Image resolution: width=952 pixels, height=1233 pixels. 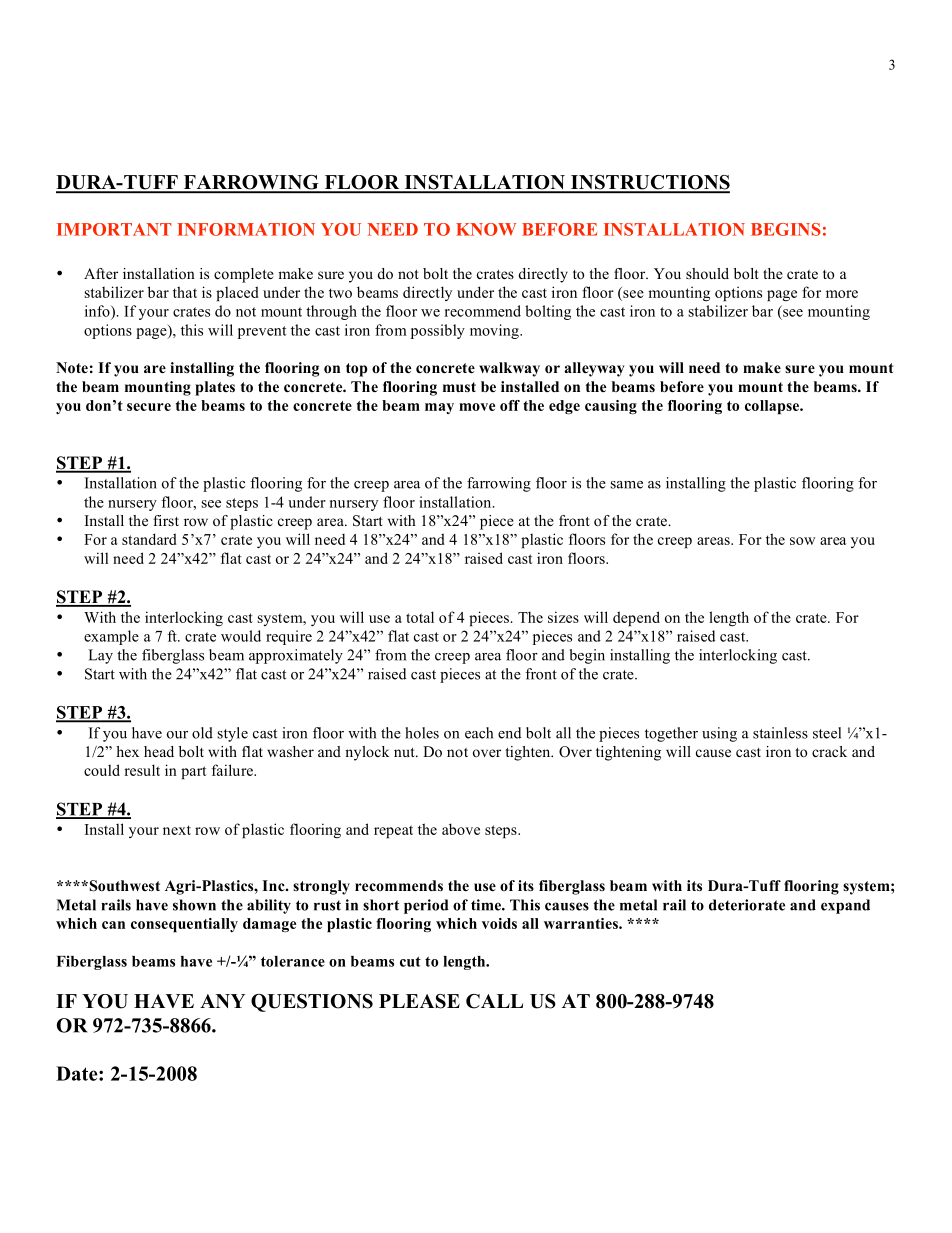 I want to click on CALL, so click(x=494, y=1001).
